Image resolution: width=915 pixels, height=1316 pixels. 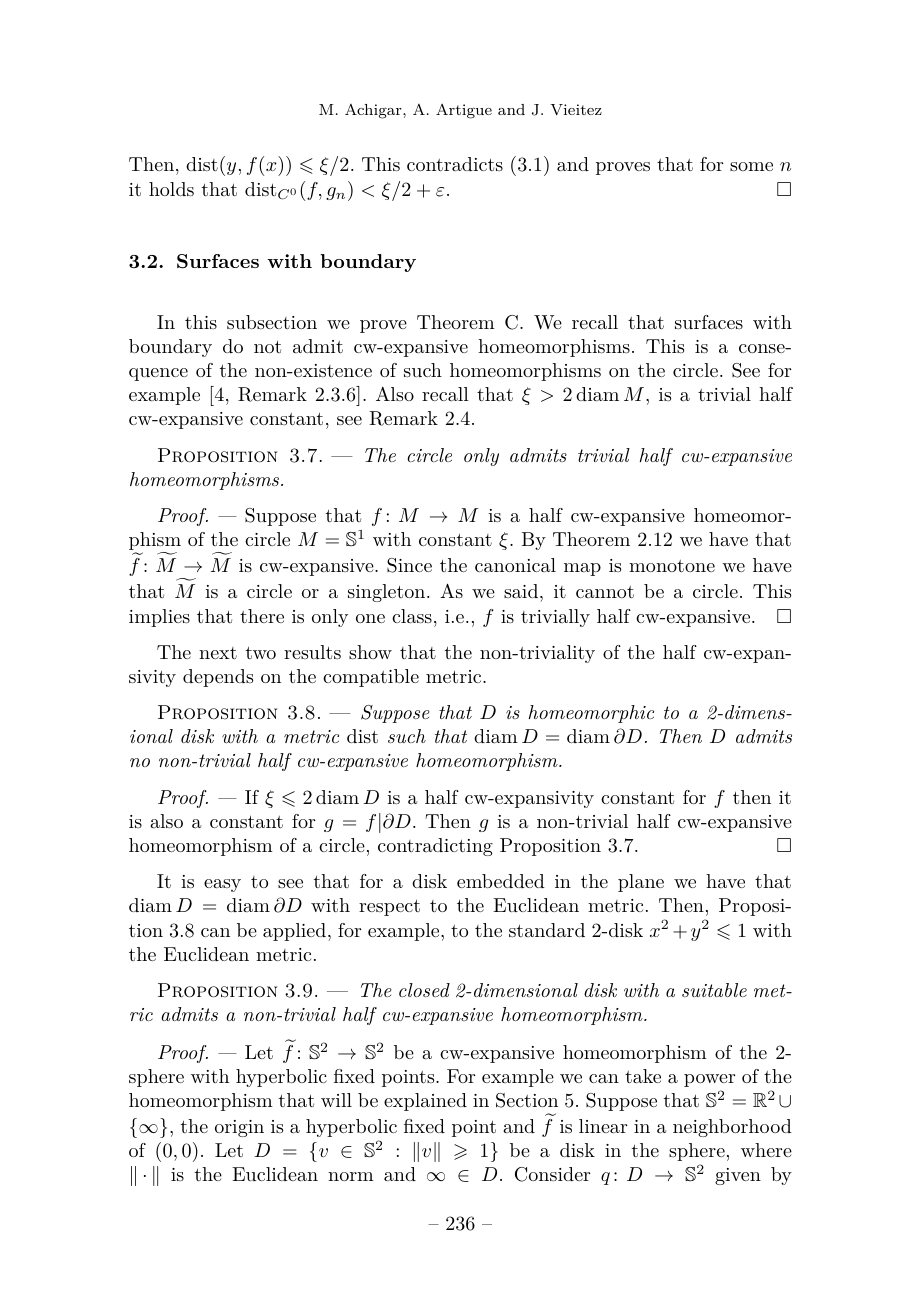 What do you see at coordinates (262, 616) in the screenshot?
I see `there` at bounding box center [262, 616].
